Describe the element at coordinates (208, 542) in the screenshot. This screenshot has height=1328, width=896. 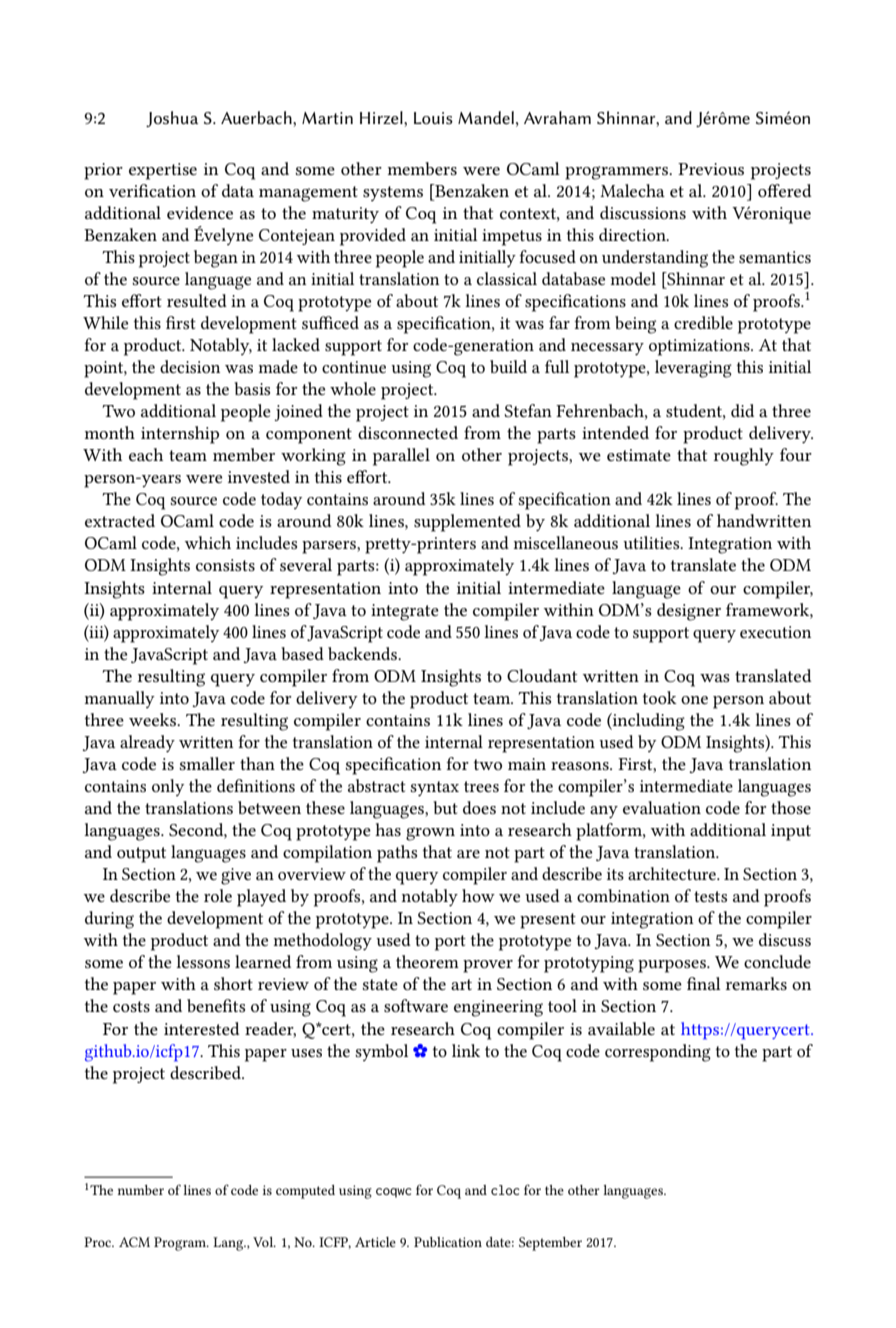
I see `which` at that location.
